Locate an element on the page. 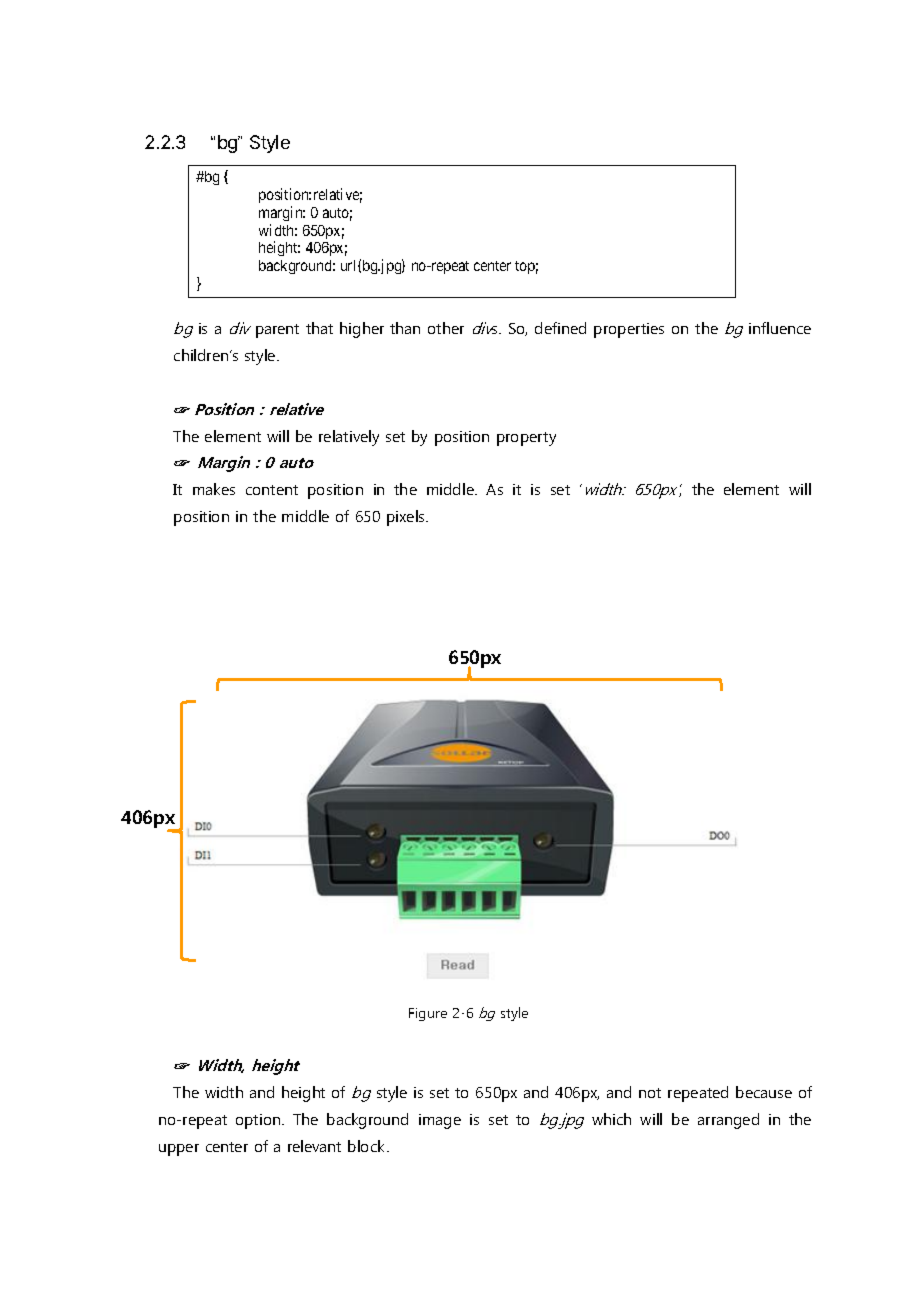 This page has width=924, height=1308. other is located at coordinates (446, 328).
